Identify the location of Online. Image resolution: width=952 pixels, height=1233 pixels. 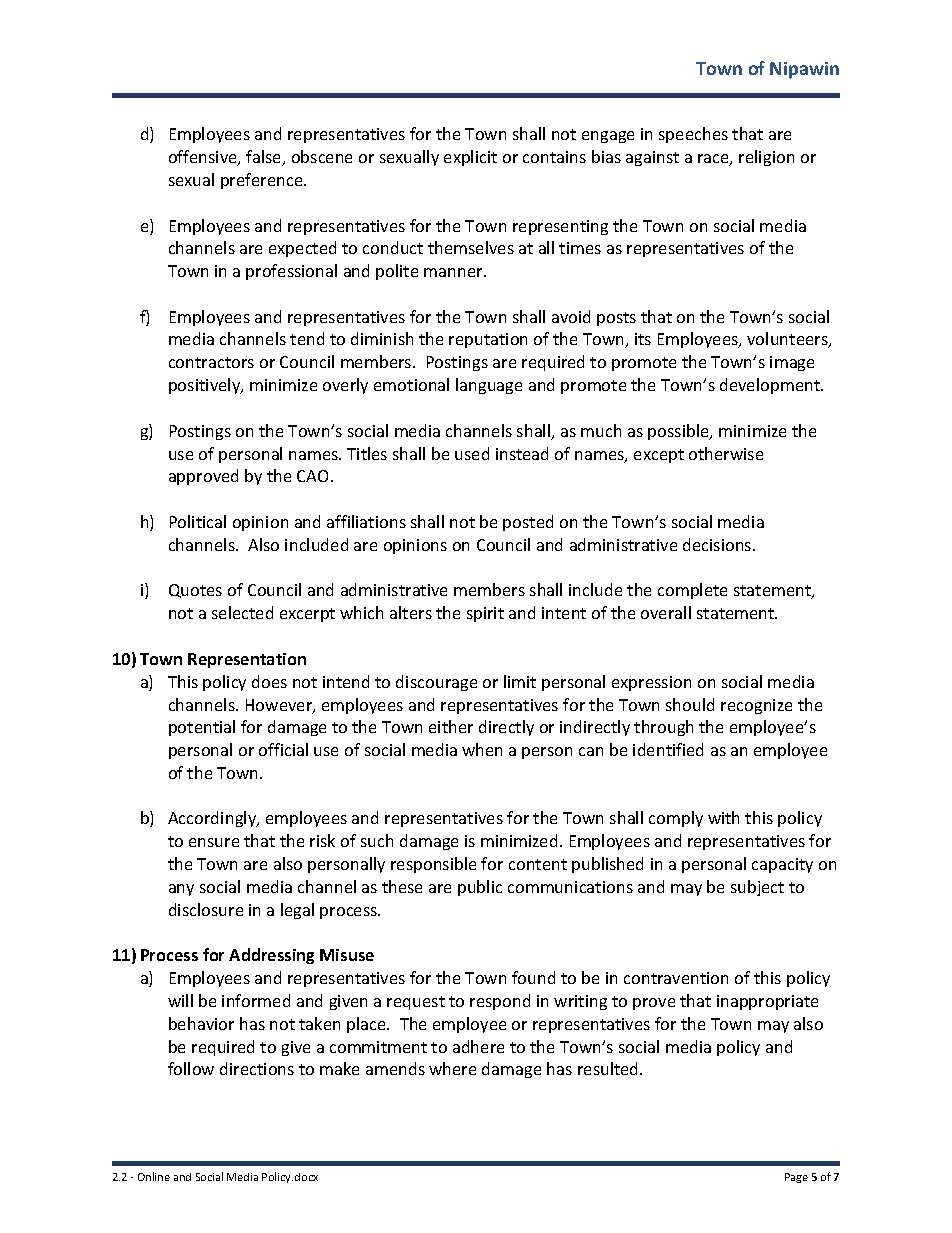
(154, 1176).
